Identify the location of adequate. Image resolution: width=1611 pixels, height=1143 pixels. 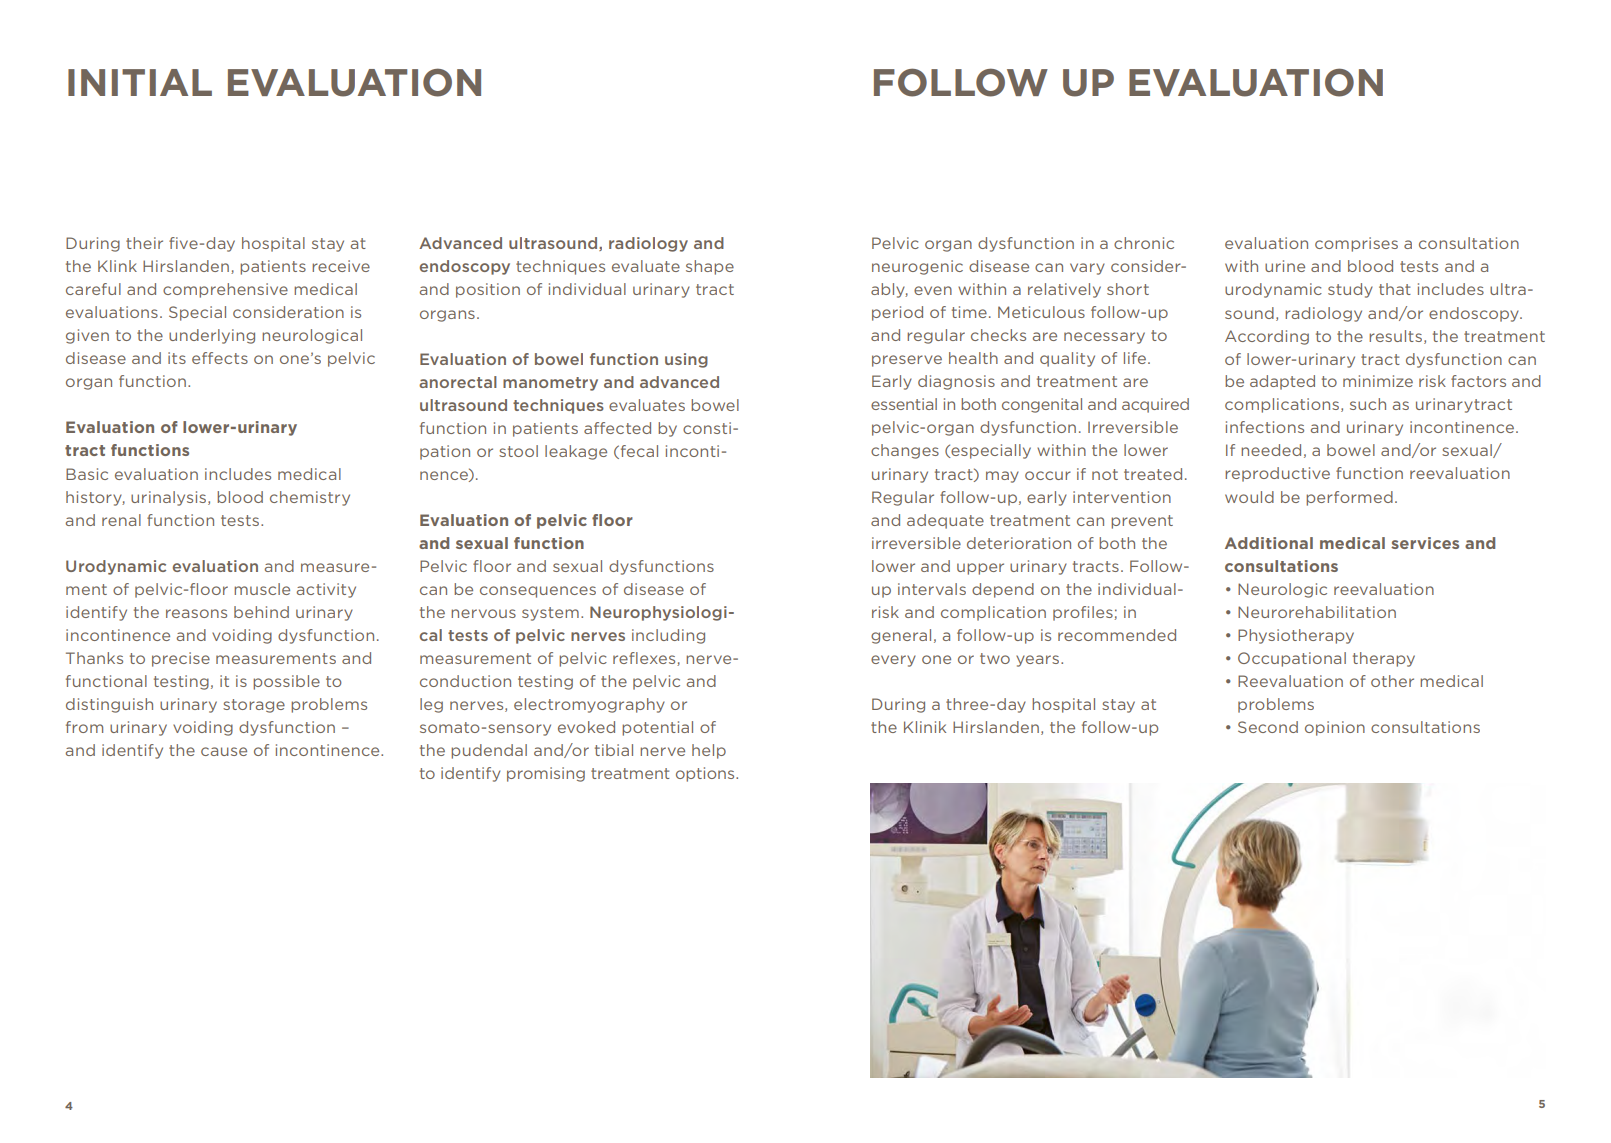
(945, 521).
